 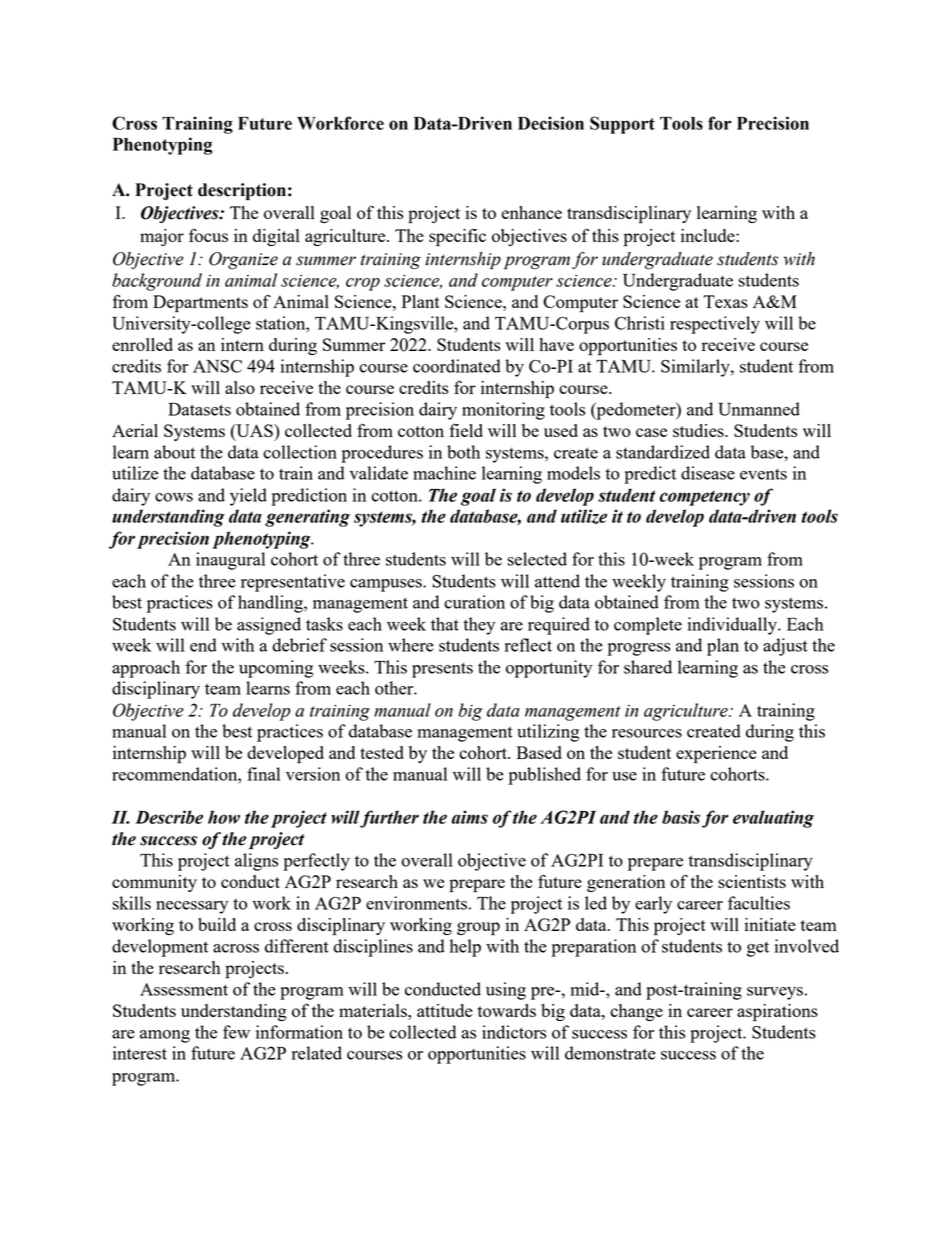 I want to click on Support, so click(x=622, y=125).
